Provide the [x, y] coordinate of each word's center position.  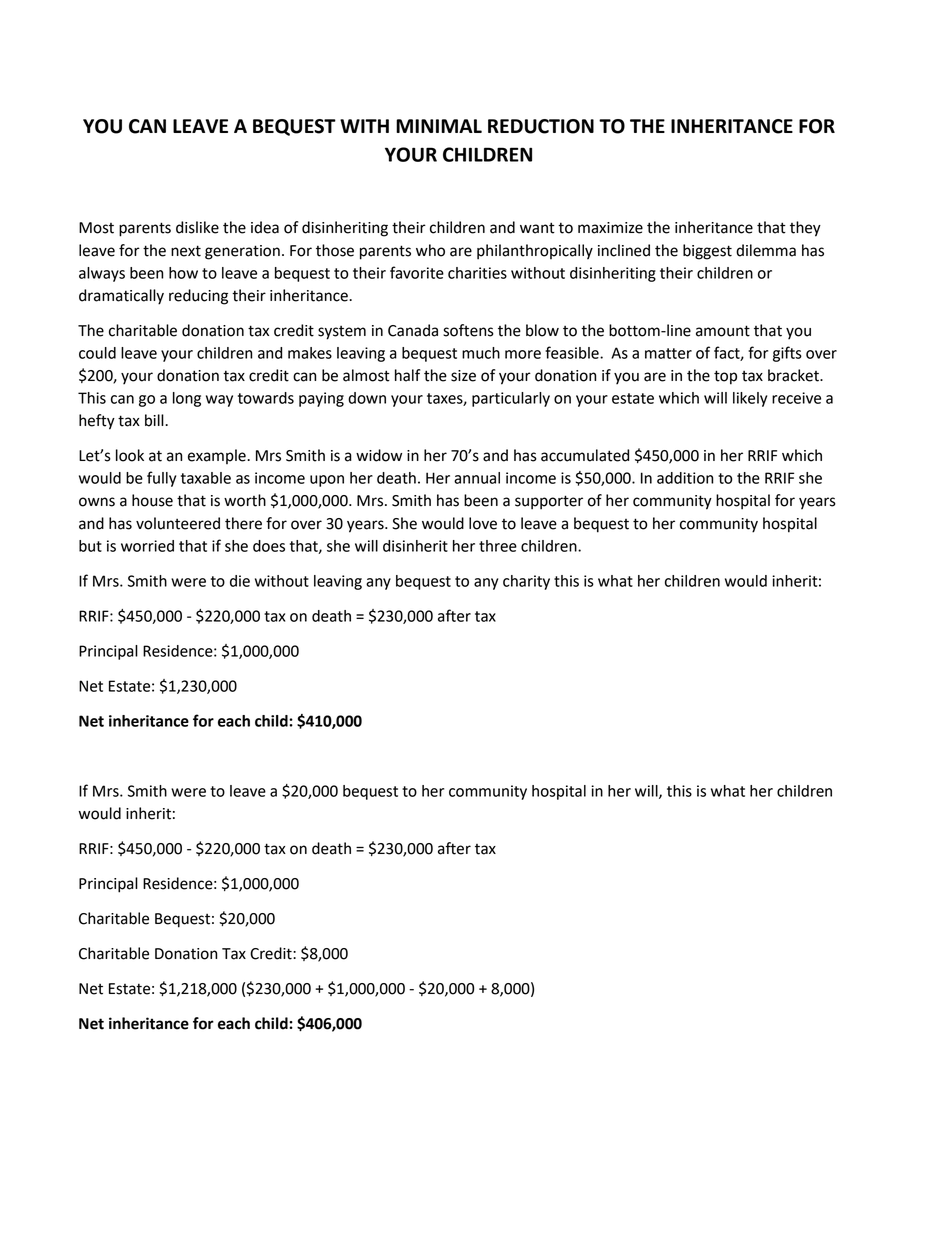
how [183, 273]
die [240, 581]
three [498, 546]
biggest [707, 252]
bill [155, 420]
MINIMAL [439, 126]
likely [750, 399]
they [805, 229]
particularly [511, 399]
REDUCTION [541, 126]
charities [477, 273]
